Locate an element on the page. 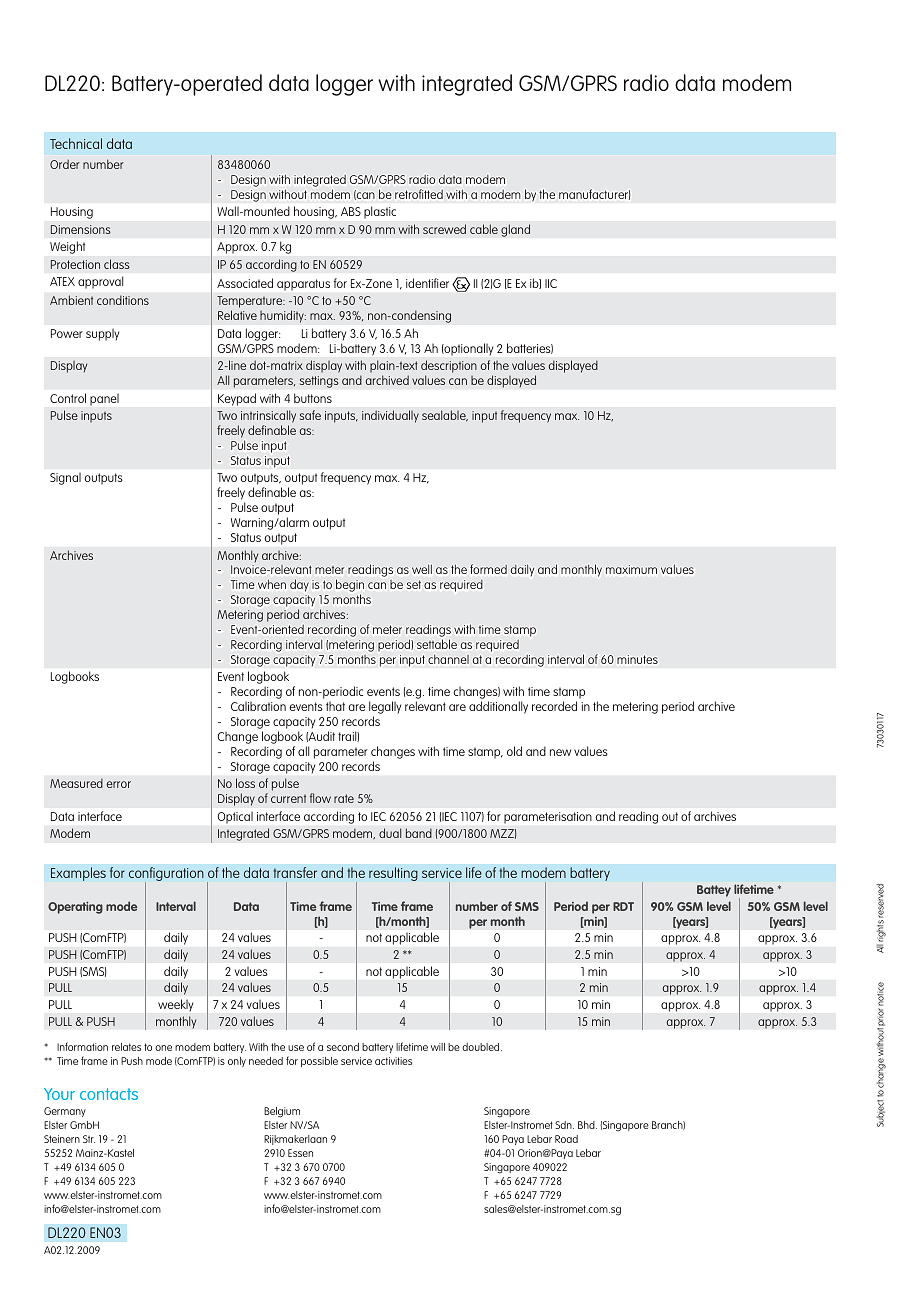 The image size is (924, 1308). ABS is located at coordinates (351, 211).
